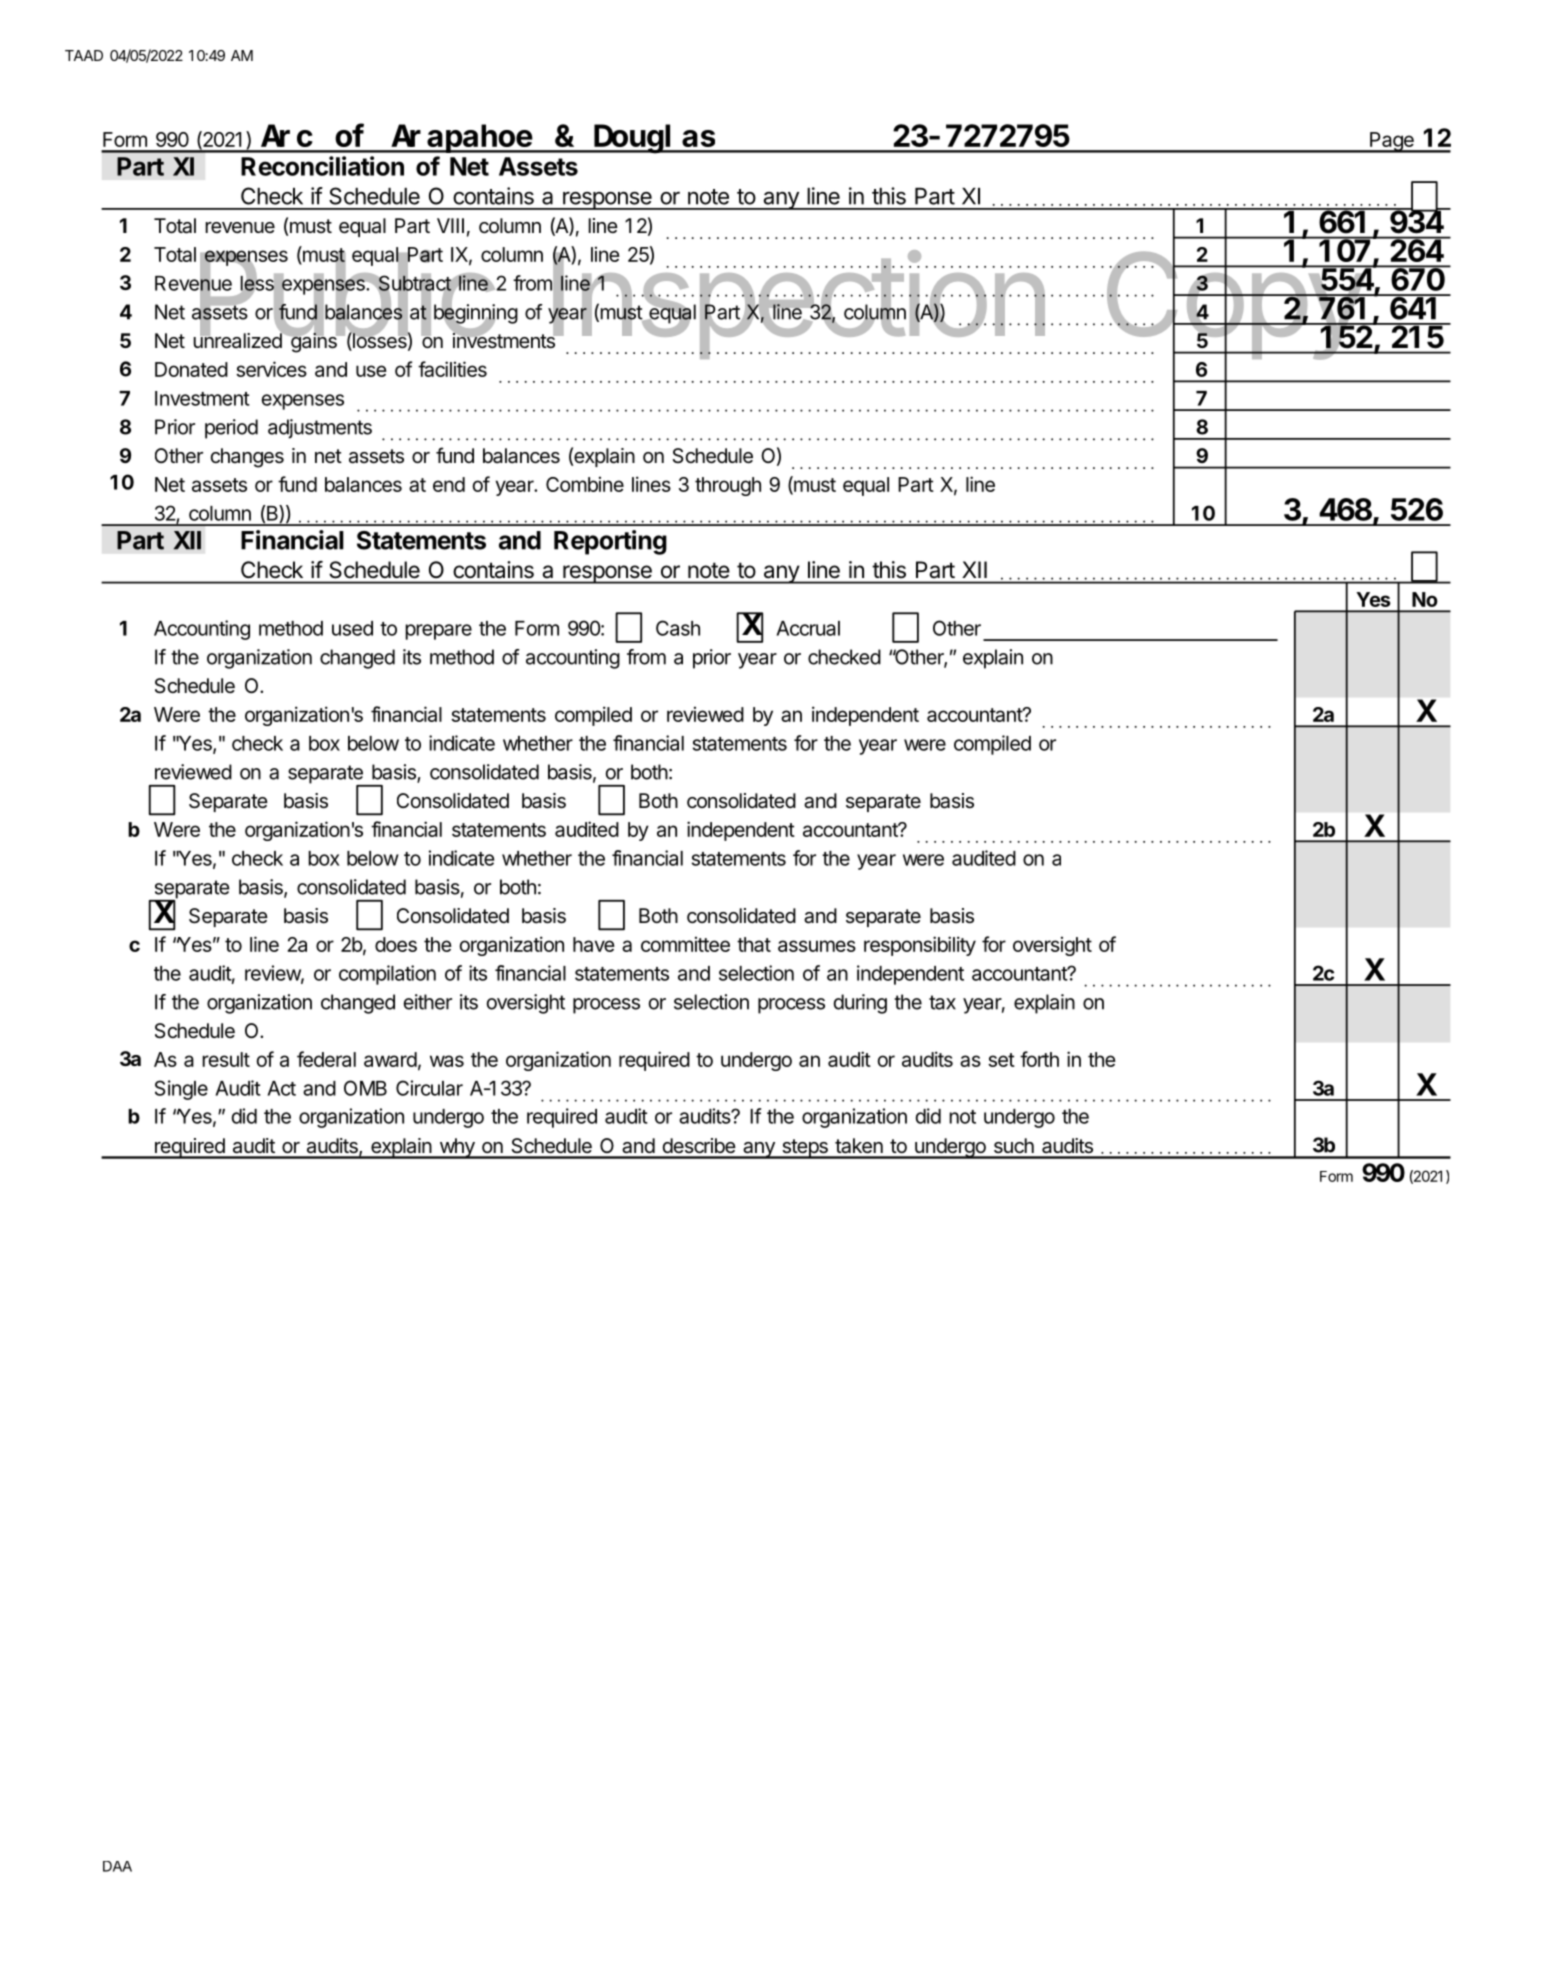 This document has width=1555, height=1982. I want to click on Reconciliation, so click(322, 166).
